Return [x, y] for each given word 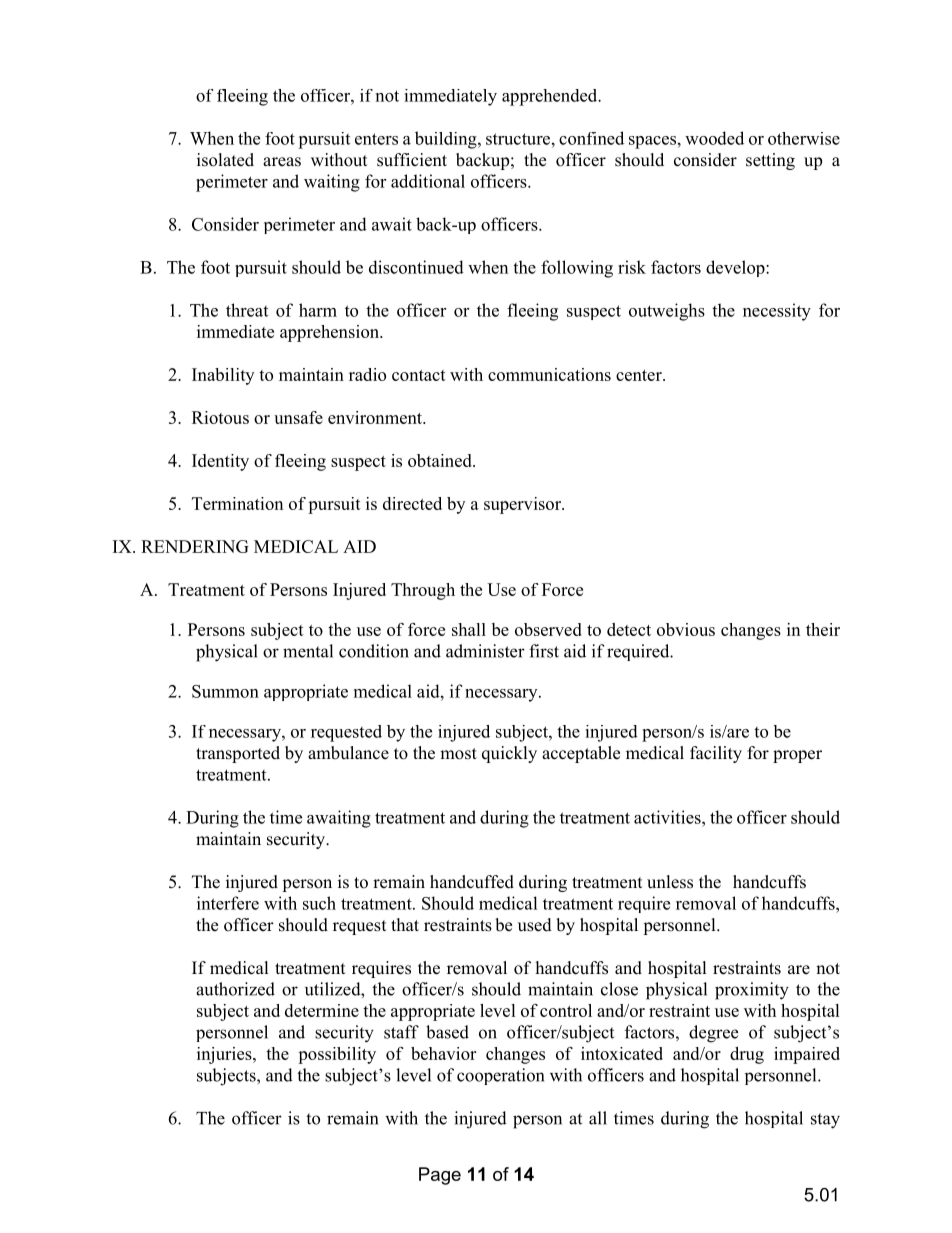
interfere [228, 903]
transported [238, 754]
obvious [686, 629]
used [535, 925]
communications [549, 374]
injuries [225, 1055]
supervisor [523, 505]
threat [247, 310]
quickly [509, 754]
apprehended [551, 97]
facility [716, 754]
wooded [714, 138]
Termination [237, 503]
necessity [777, 312]
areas [282, 162]
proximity [752, 991]
